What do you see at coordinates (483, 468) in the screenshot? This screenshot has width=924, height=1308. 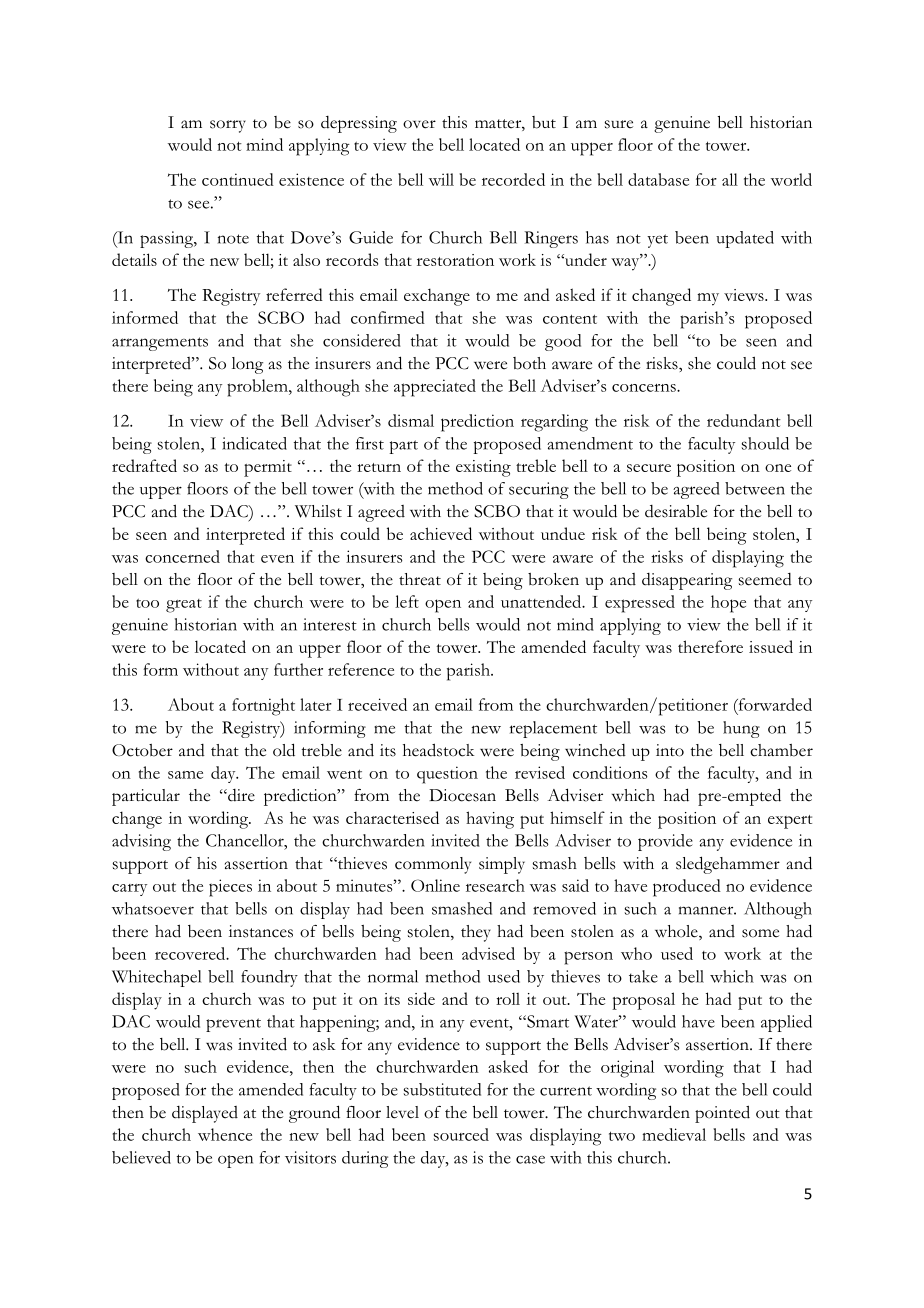 I see `existing` at bounding box center [483, 468].
